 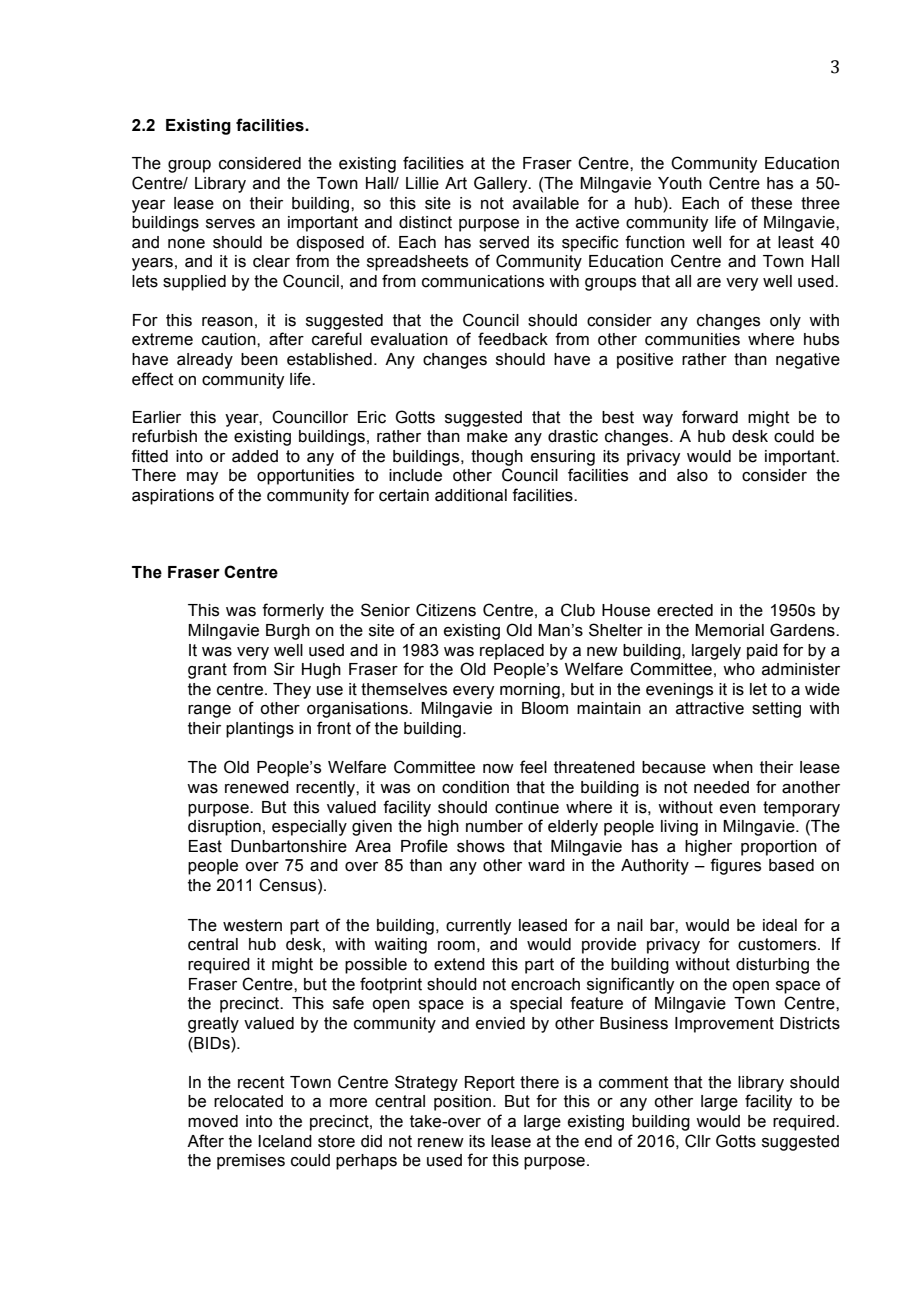 I want to click on serves, so click(x=230, y=224).
